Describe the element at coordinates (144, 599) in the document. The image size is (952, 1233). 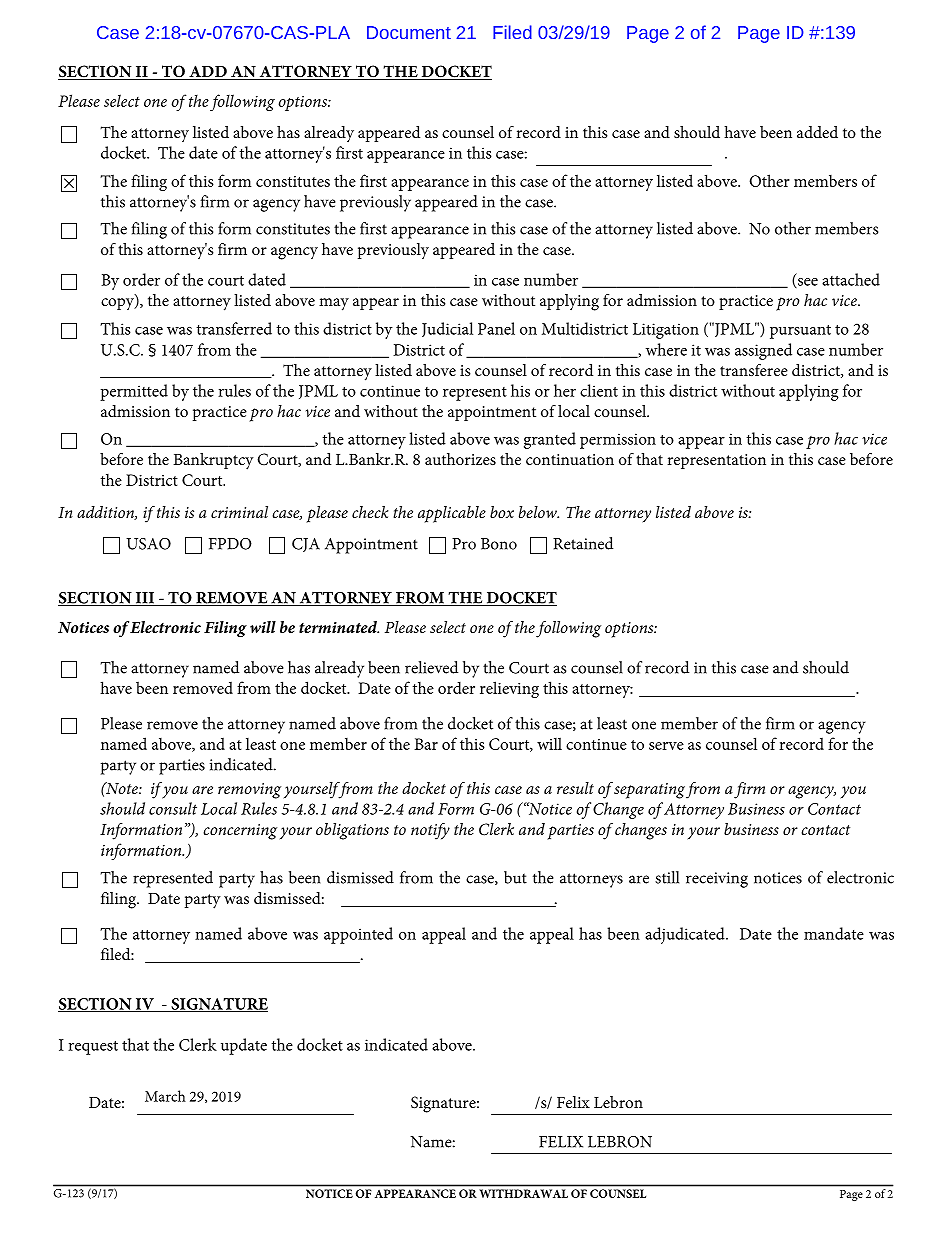
I see `III` at that location.
